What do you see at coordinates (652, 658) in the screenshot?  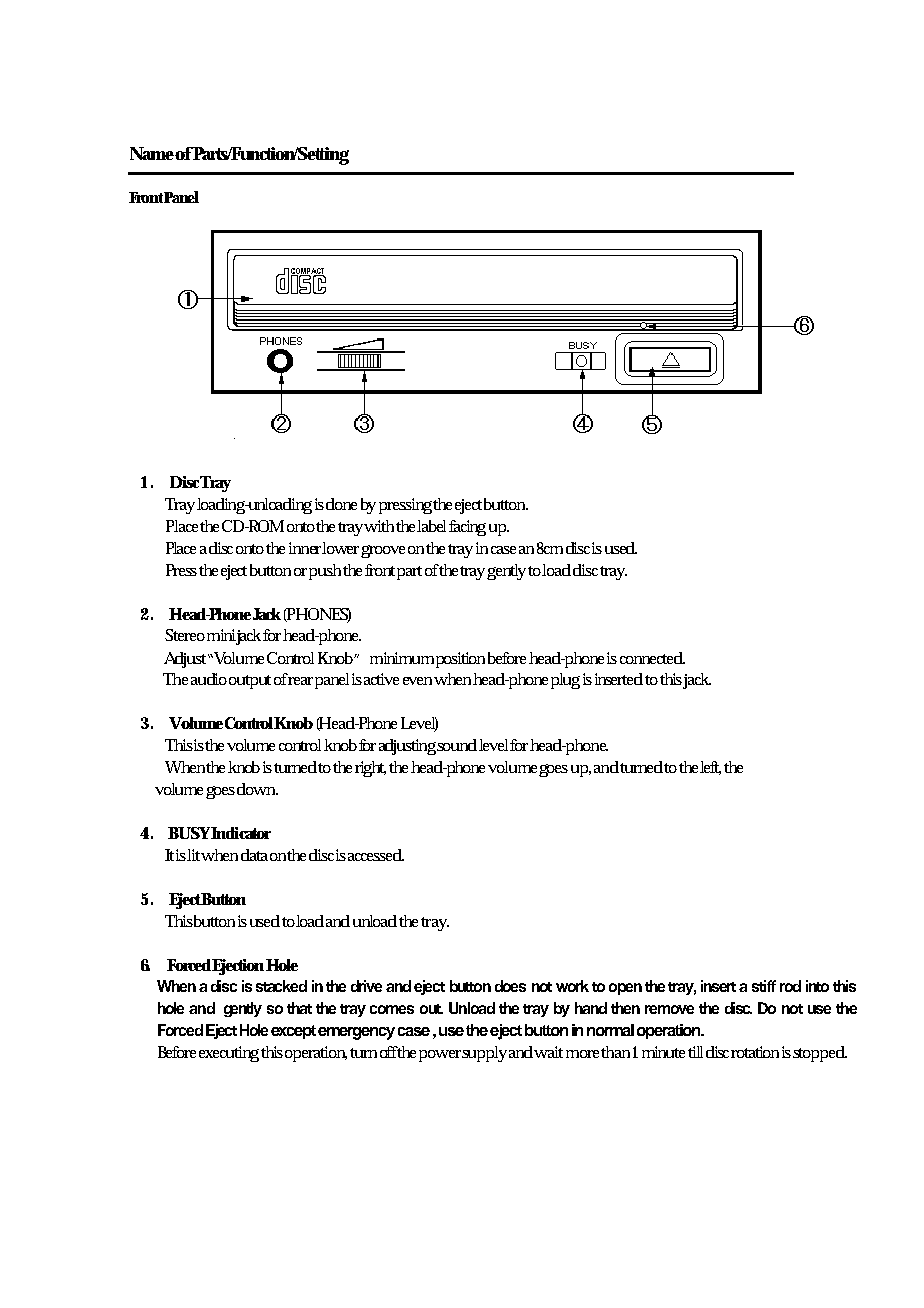 I see `connected` at bounding box center [652, 658].
